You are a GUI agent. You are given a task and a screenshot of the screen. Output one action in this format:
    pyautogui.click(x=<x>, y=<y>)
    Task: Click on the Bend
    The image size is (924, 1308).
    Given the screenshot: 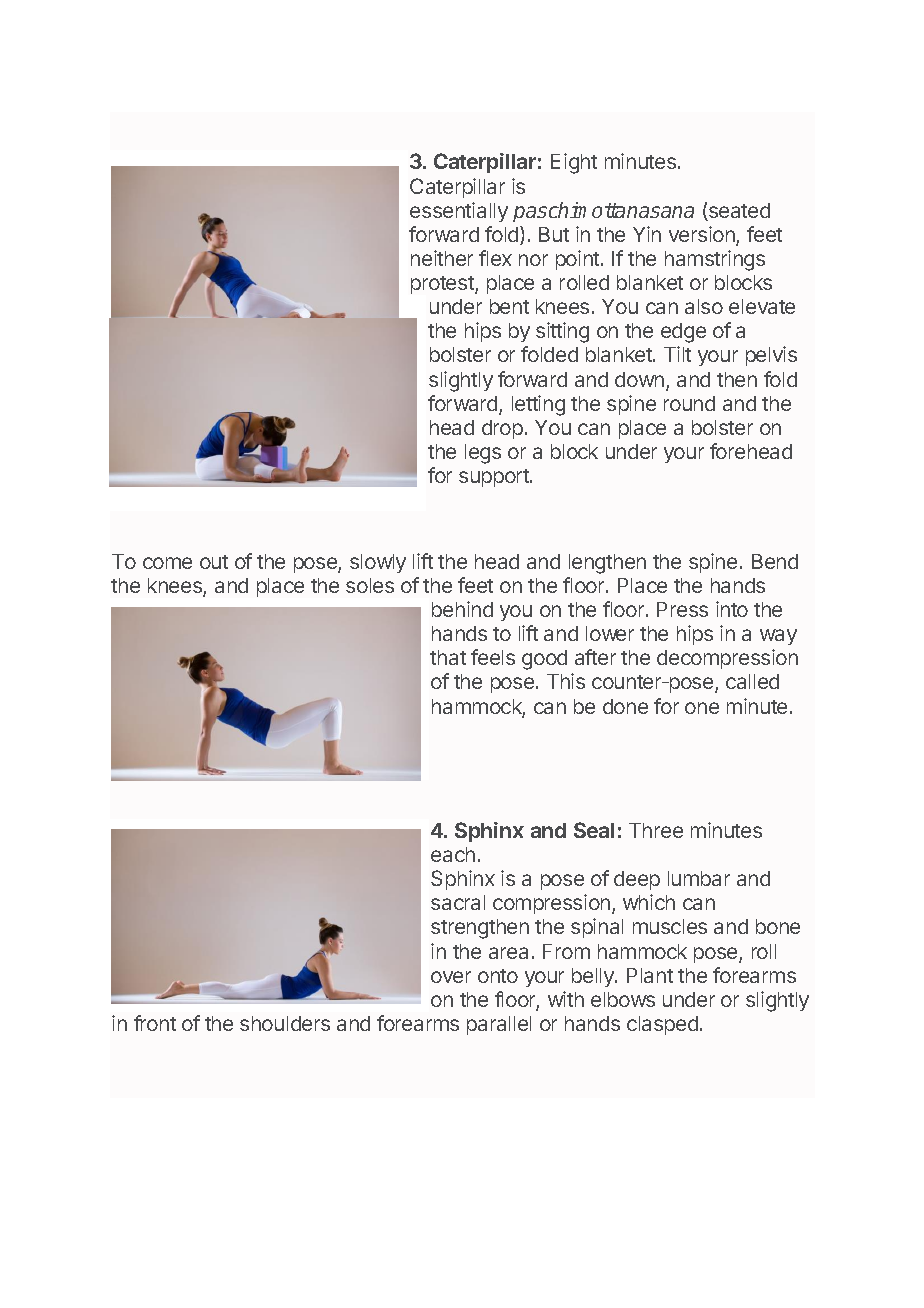 What is the action you would take?
    pyautogui.click(x=775, y=561)
